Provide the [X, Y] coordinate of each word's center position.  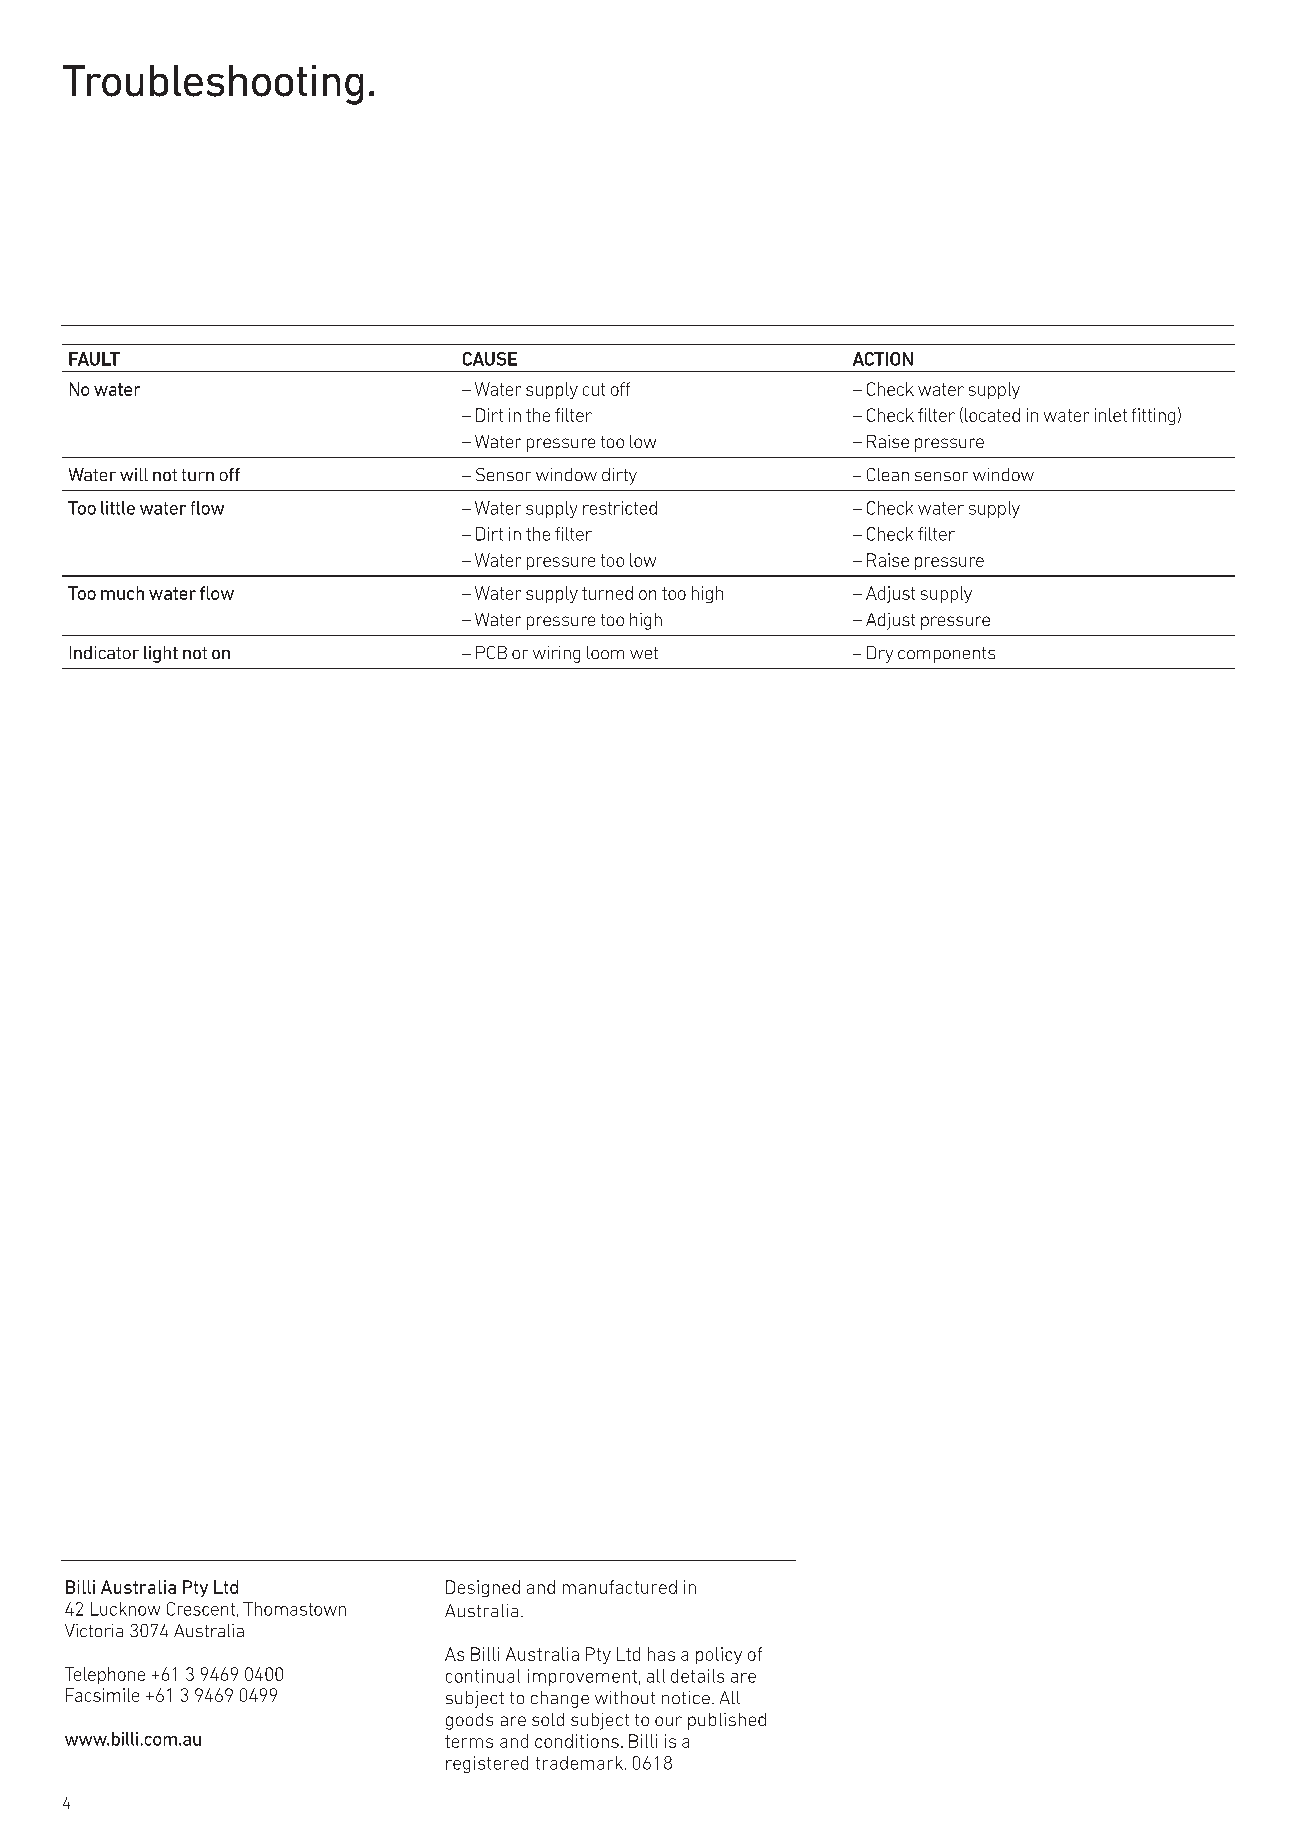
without [625, 1697]
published [727, 1721]
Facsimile [102, 1695]
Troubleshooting [213, 85]
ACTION [883, 359]
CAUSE [490, 359]
